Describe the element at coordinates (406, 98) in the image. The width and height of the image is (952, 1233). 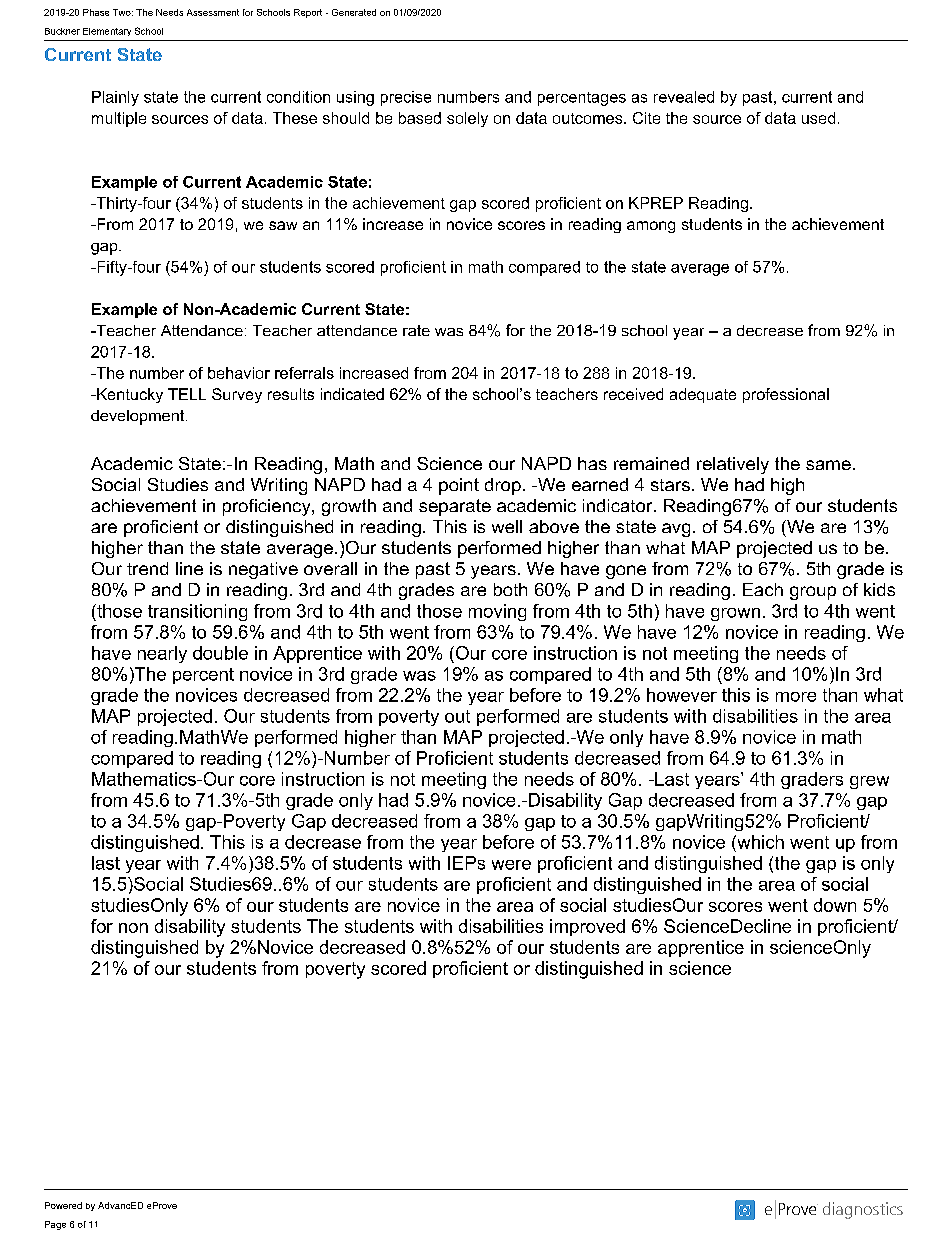
I see `precise` at that location.
